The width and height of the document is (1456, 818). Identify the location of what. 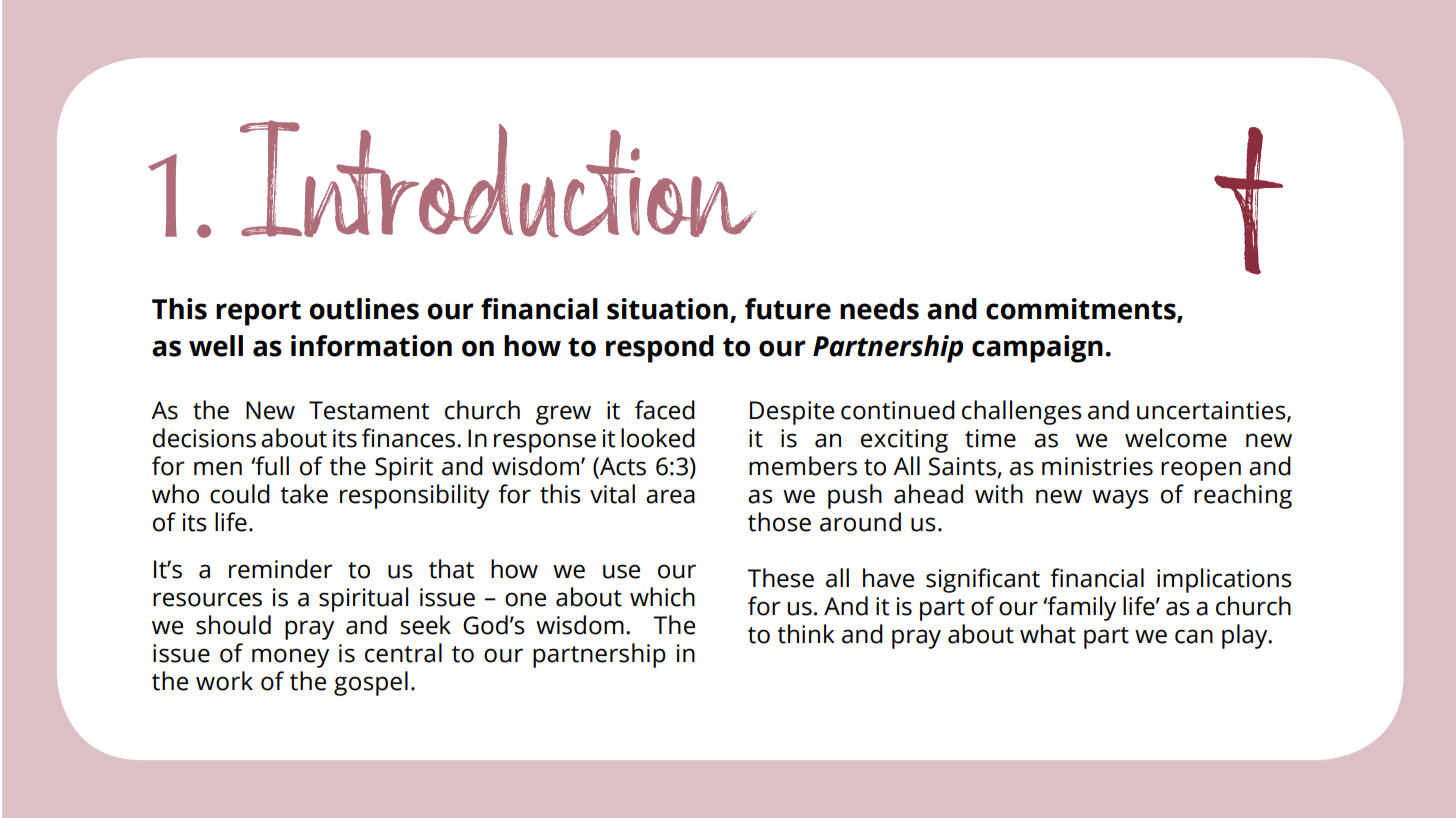
(1048, 634).
